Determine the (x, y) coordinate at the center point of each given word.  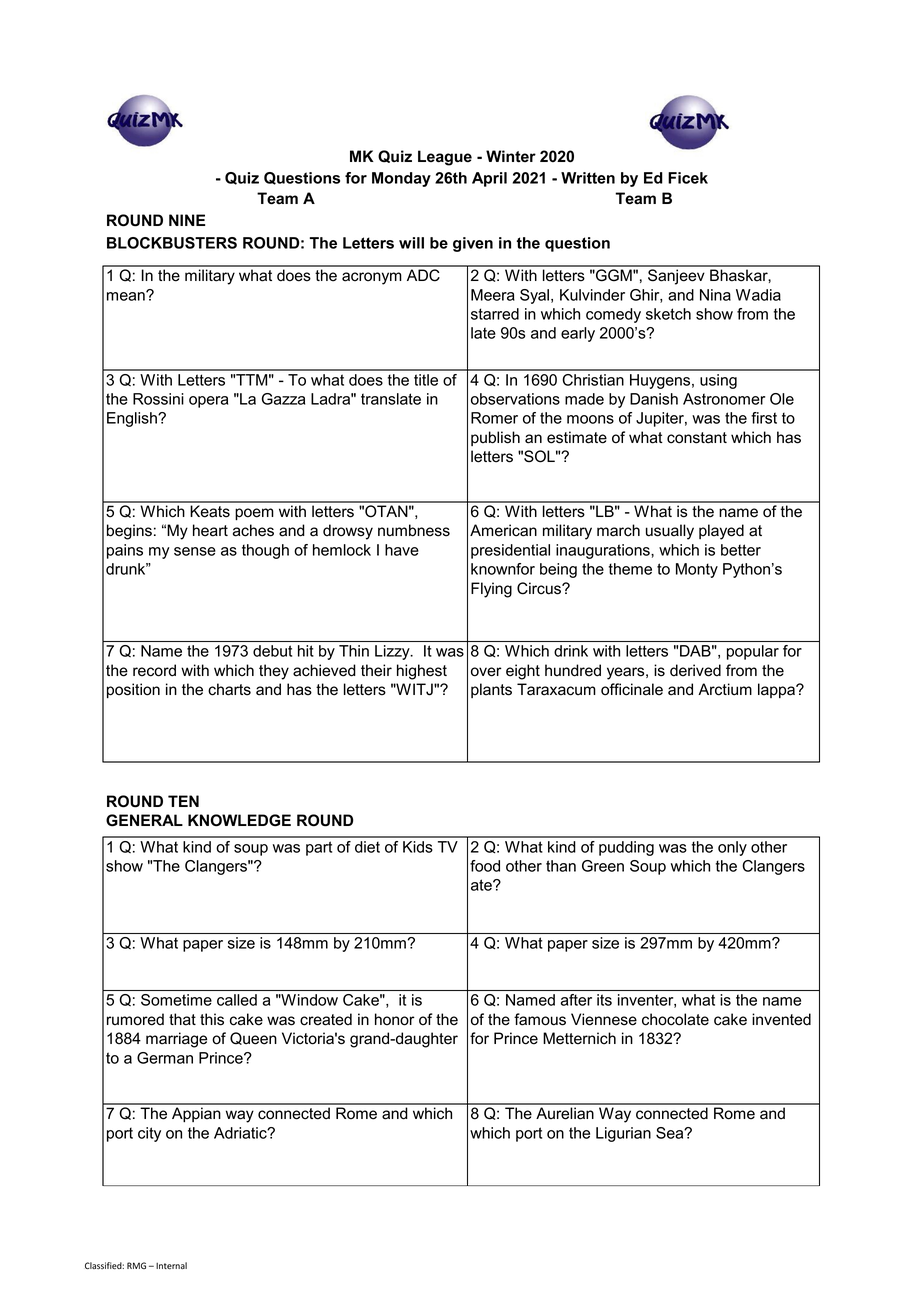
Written (588, 178)
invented (781, 1019)
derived (695, 670)
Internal (171, 1265)
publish (495, 438)
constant (697, 438)
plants (491, 690)
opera (208, 402)
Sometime (176, 1000)
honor (395, 1019)
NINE (187, 220)
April (489, 179)
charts (229, 689)
